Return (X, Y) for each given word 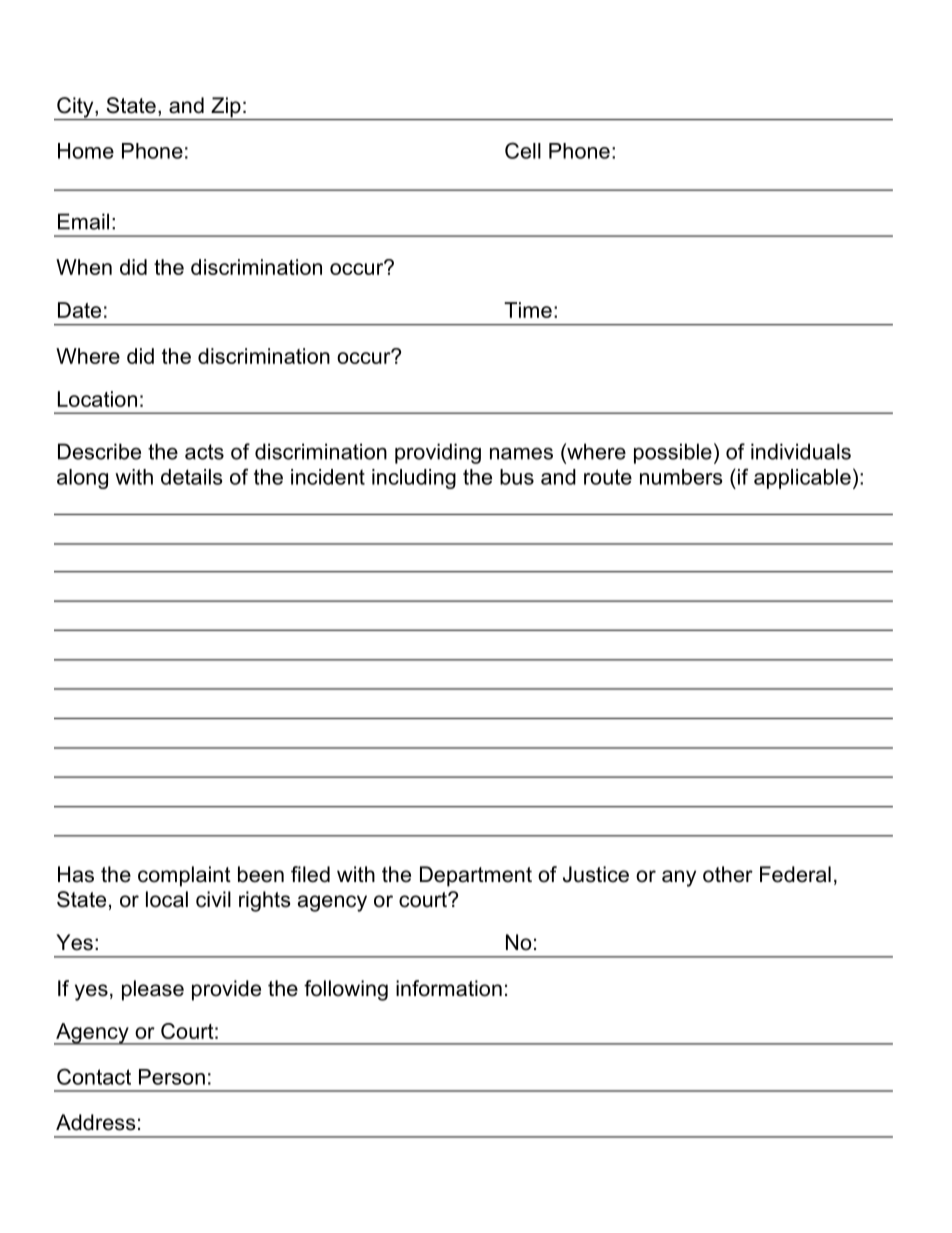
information (449, 988)
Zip (226, 108)
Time (528, 310)
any (679, 878)
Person (172, 1077)
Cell (523, 150)
